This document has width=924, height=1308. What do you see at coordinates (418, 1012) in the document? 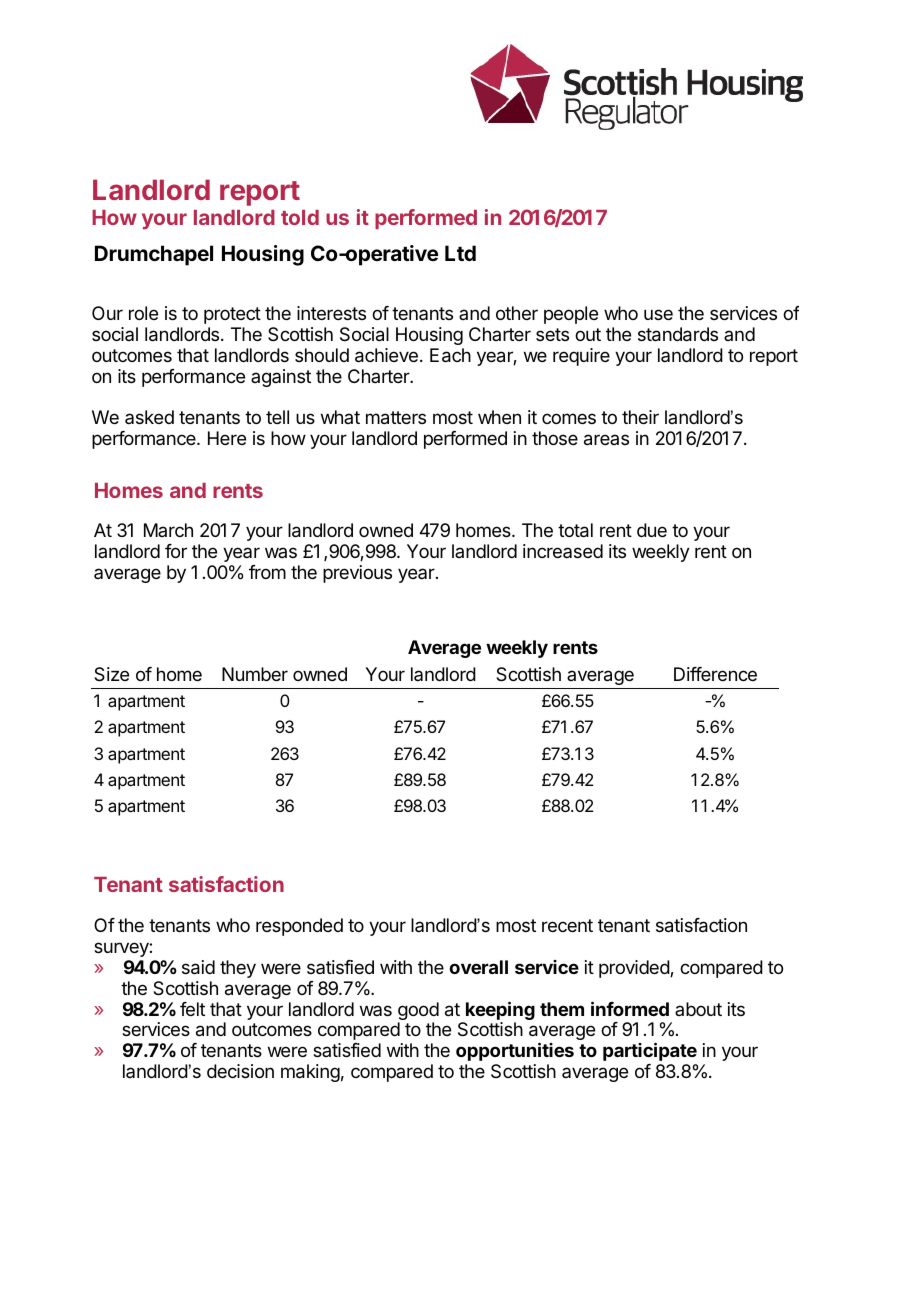
I see `good` at bounding box center [418, 1012].
